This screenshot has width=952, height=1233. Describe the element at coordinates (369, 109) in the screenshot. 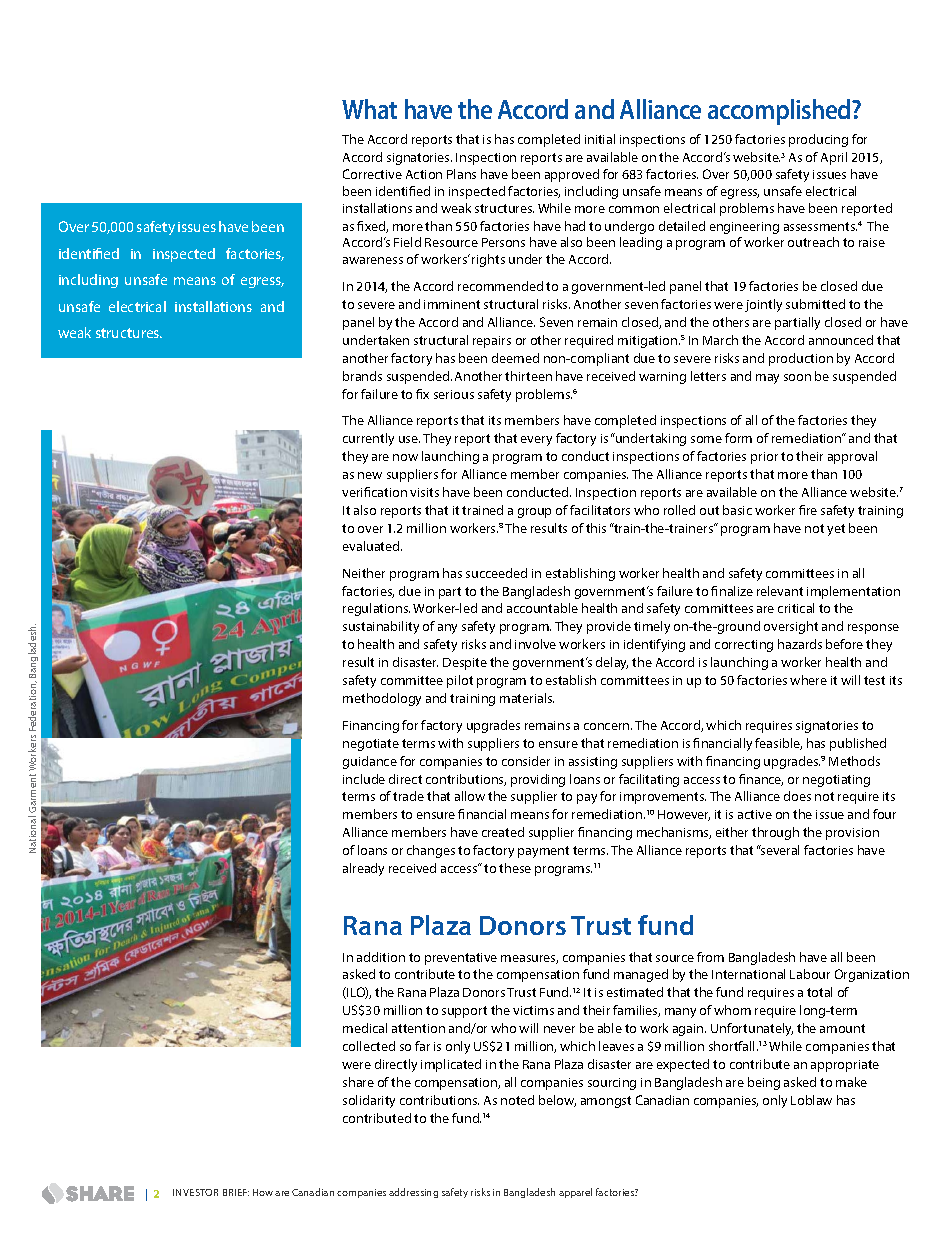

I see `What` at that location.
